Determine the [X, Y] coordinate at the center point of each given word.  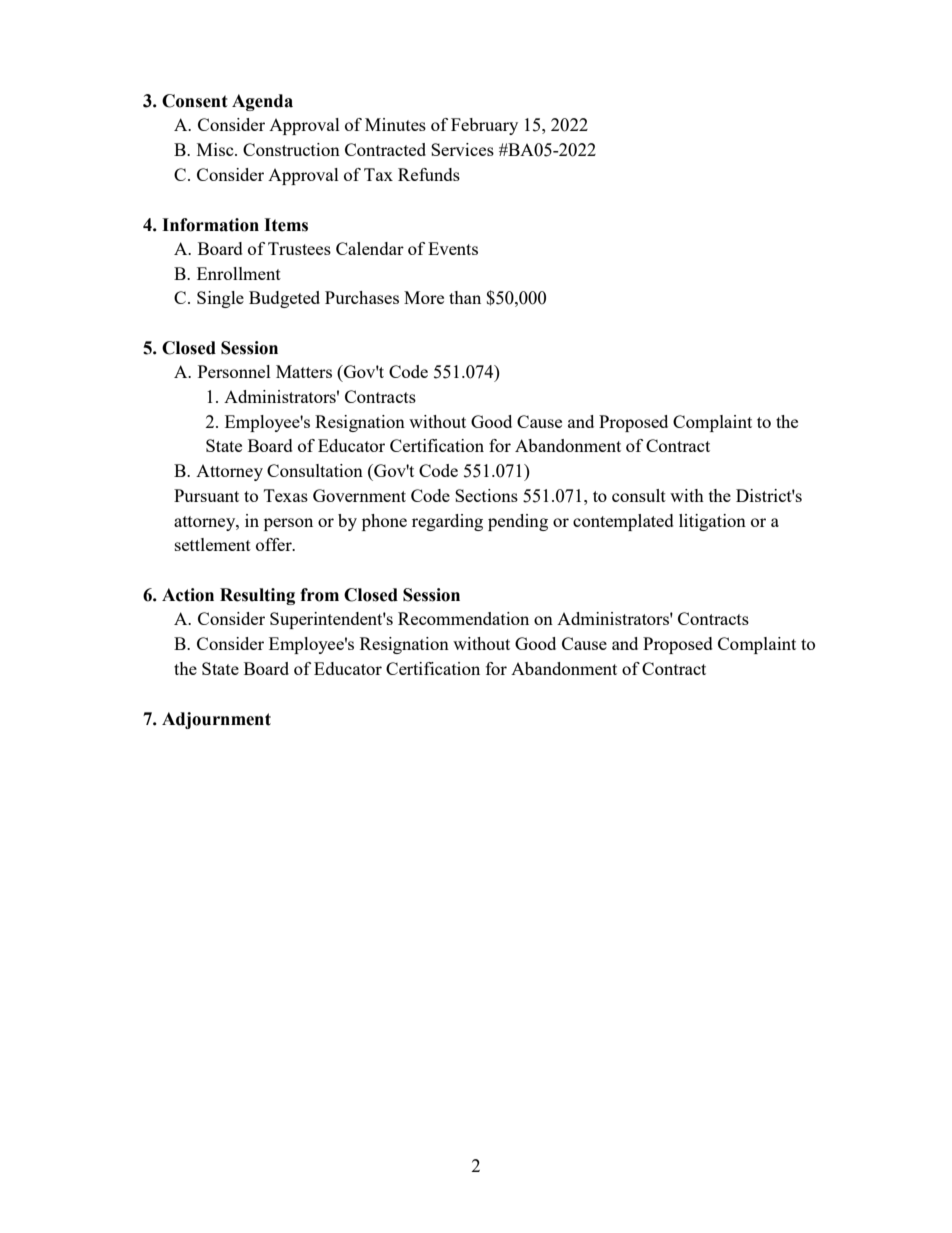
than [465, 297]
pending [518, 522]
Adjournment [216, 720]
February [484, 126]
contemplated [623, 522]
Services [462, 149]
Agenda [262, 102]
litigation [712, 522]
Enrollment [239, 273]
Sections [486, 495]
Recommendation [463, 618]
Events [453, 248]
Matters [304, 371]
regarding [447, 522]
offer [275, 544]
